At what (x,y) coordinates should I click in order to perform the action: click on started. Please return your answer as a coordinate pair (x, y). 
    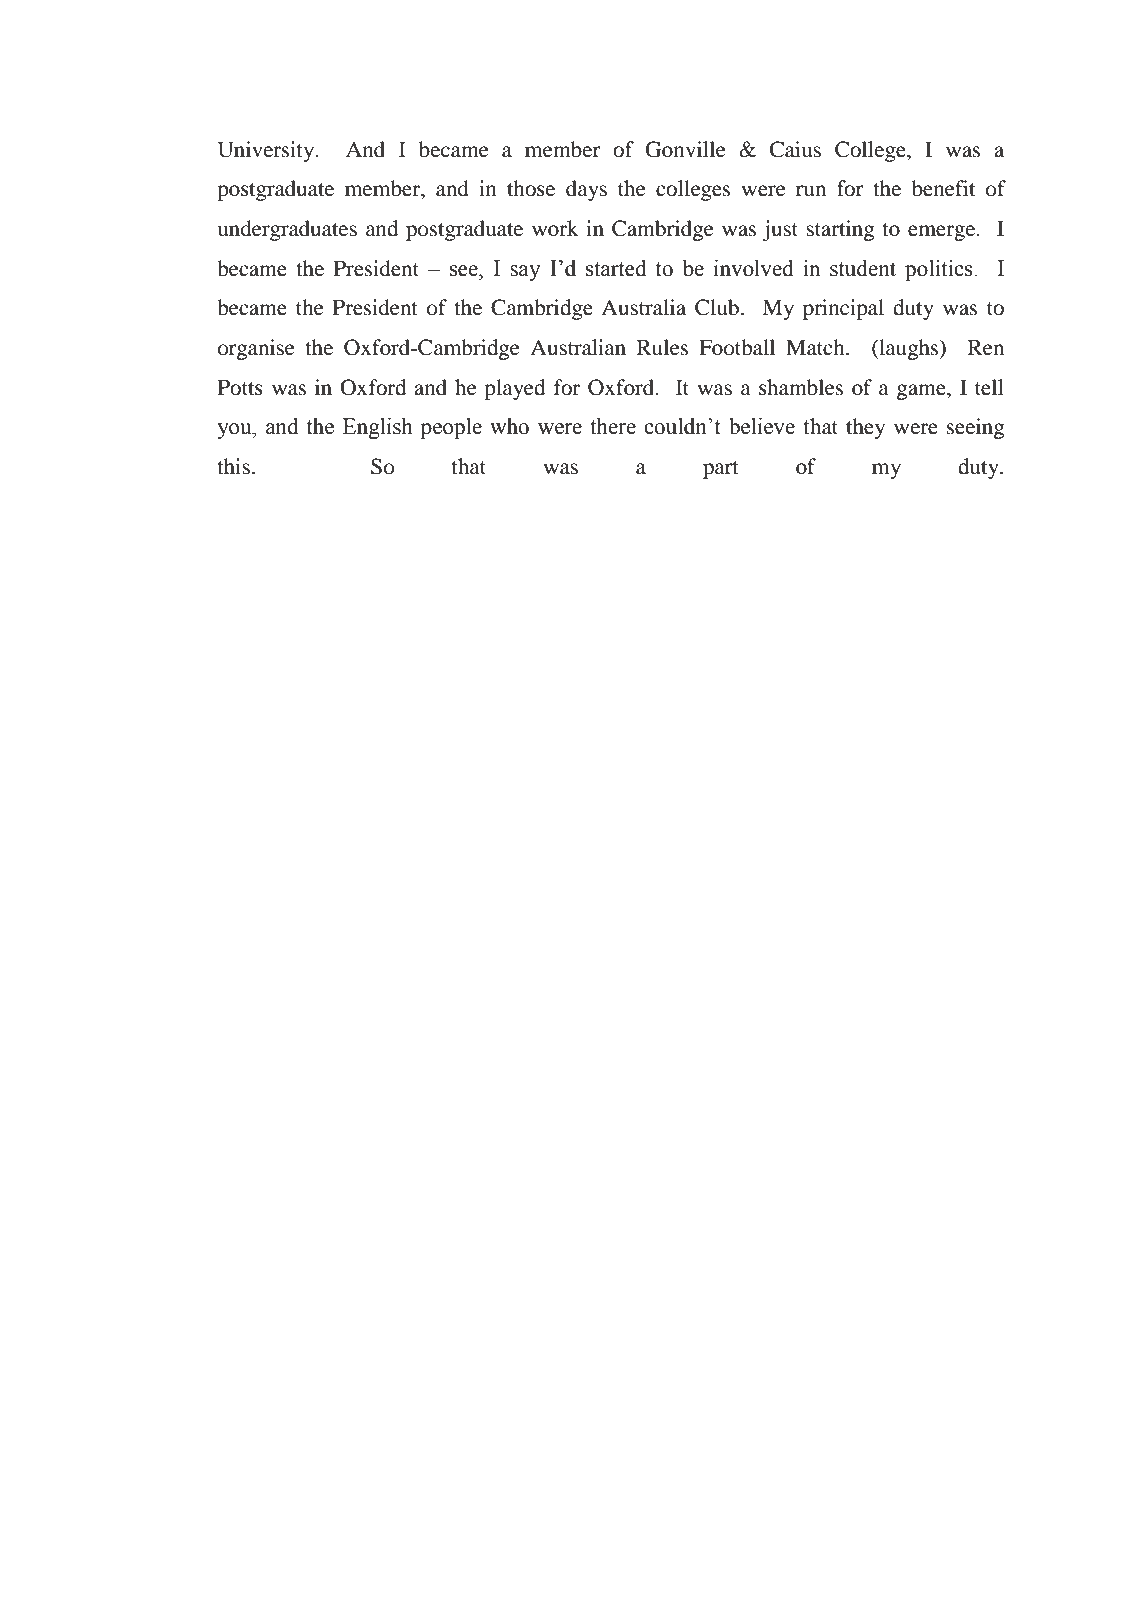
    Looking at the image, I should click on (616, 268).
